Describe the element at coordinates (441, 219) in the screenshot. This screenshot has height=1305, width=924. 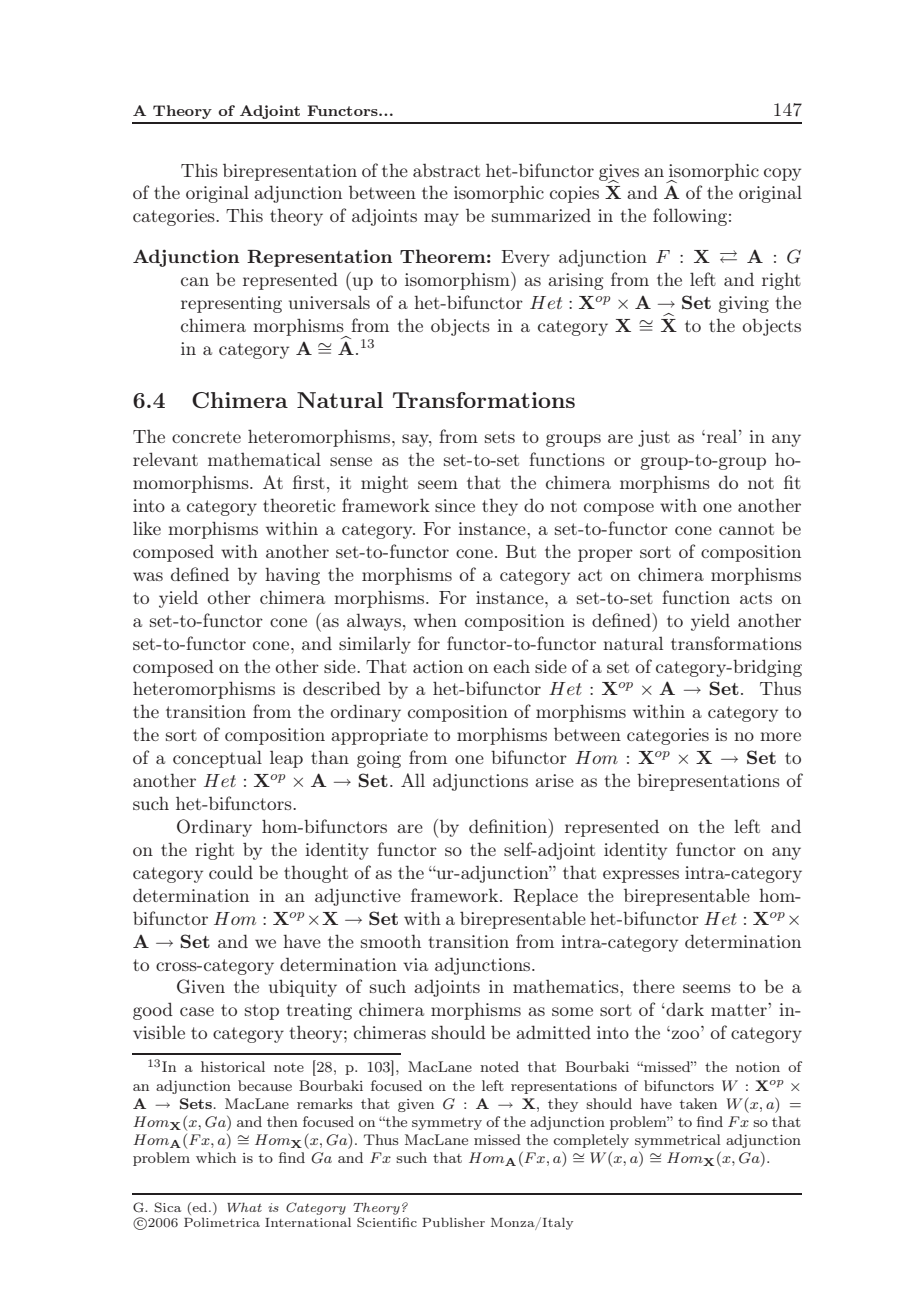
I see `may` at that location.
